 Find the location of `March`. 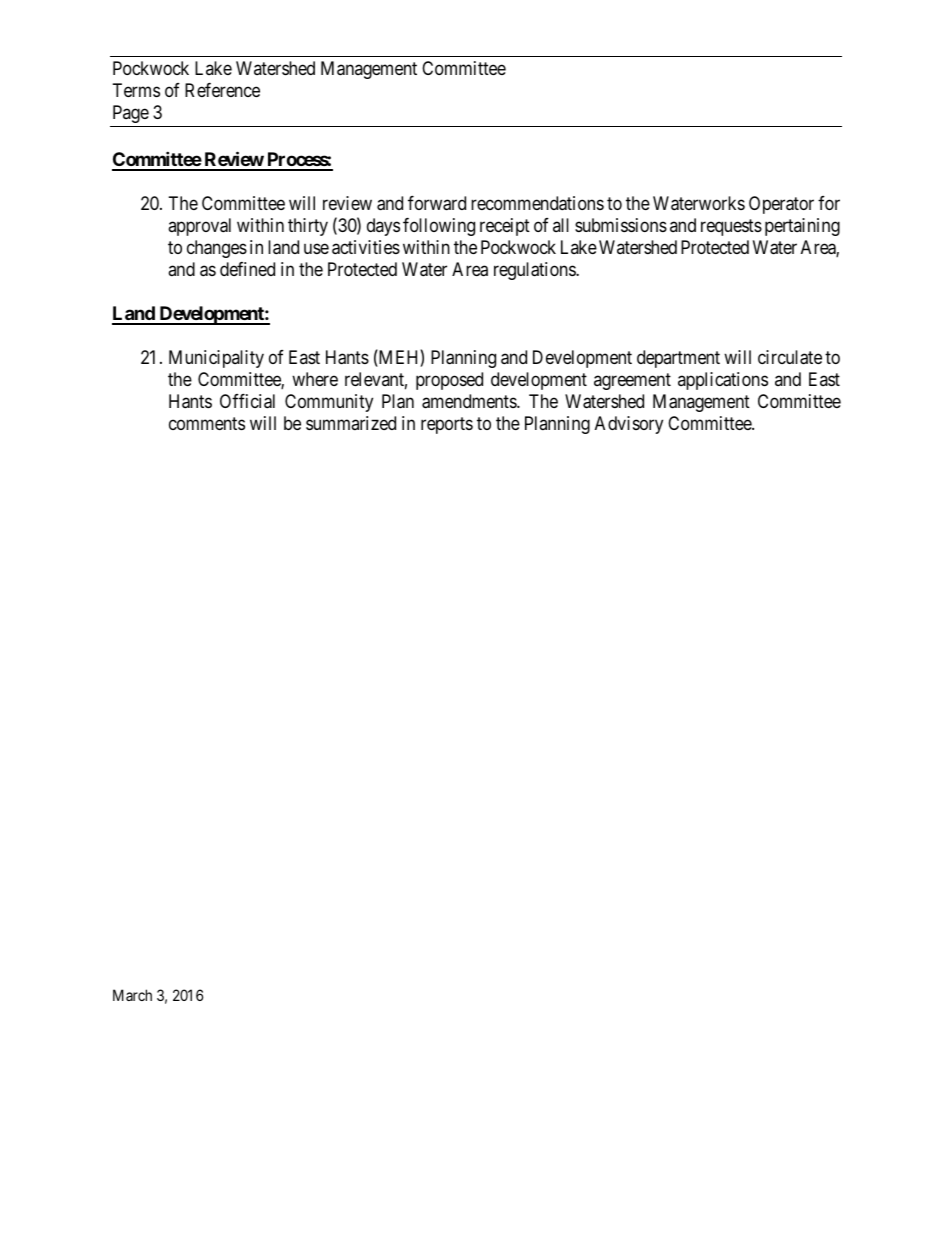

March is located at coordinates (132, 995).
